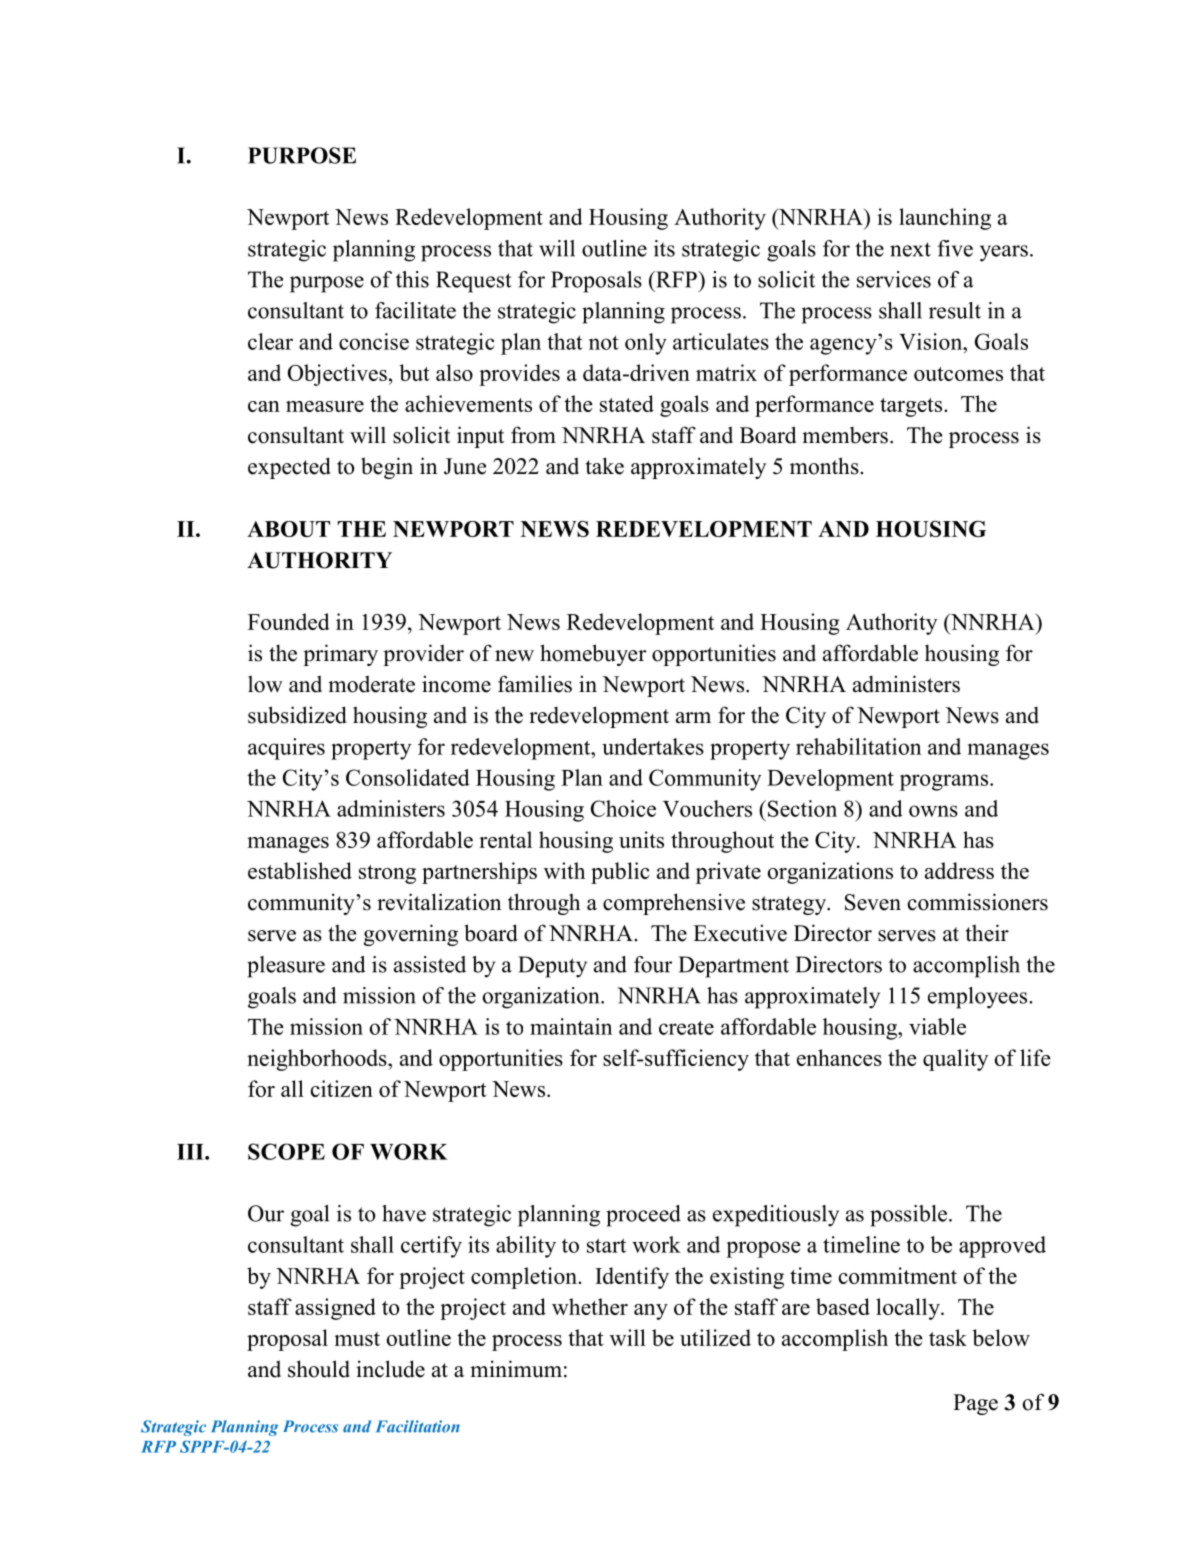  I want to click on clear, so click(270, 341).
